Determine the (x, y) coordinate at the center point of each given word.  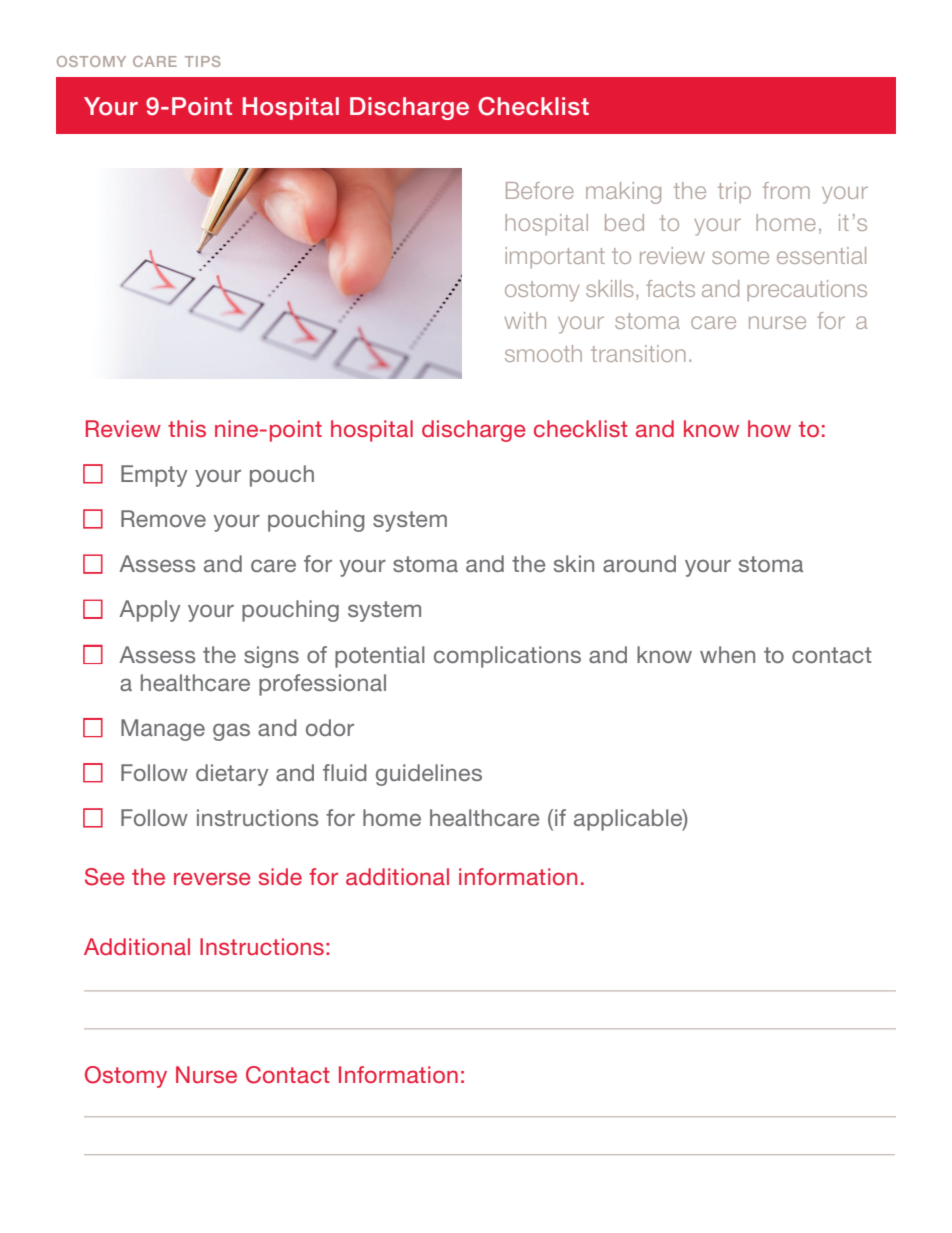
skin (574, 563)
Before (540, 190)
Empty (154, 476)
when (727, 654)
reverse (212, 878)
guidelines (429, 775)
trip (734, 193)
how (769, 428)
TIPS (202, 61)
